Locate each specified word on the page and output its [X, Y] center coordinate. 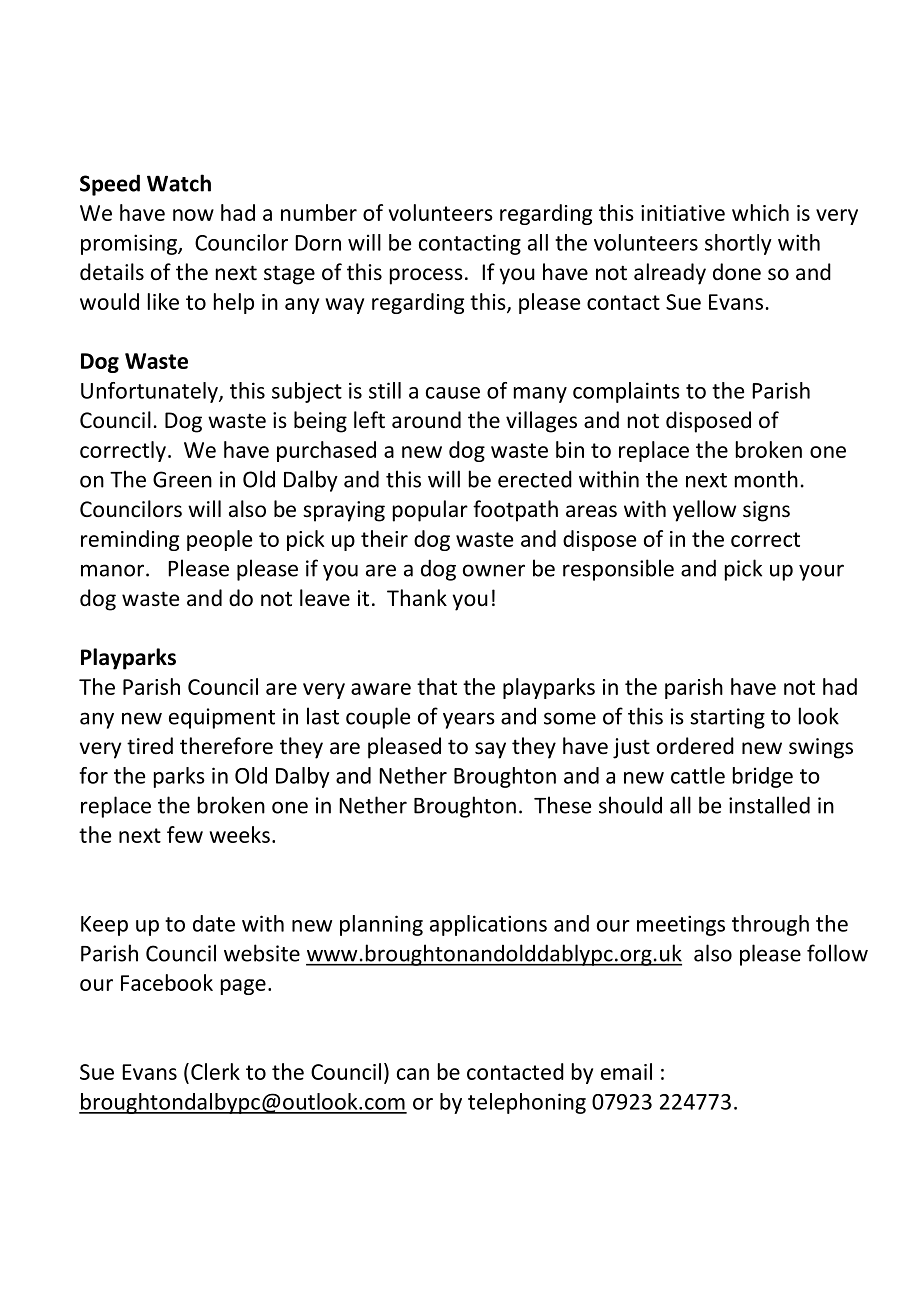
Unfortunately [150, 392]
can [413, 1074]
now [193, 215]
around [426, 420]
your [821, 572]
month [766, 479]
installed [769, 805]
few [185, 834]
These [562, 805]
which [760, 212]
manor [114, 570]
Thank [417, 597]
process [426, 276]
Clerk [215, 1071]
